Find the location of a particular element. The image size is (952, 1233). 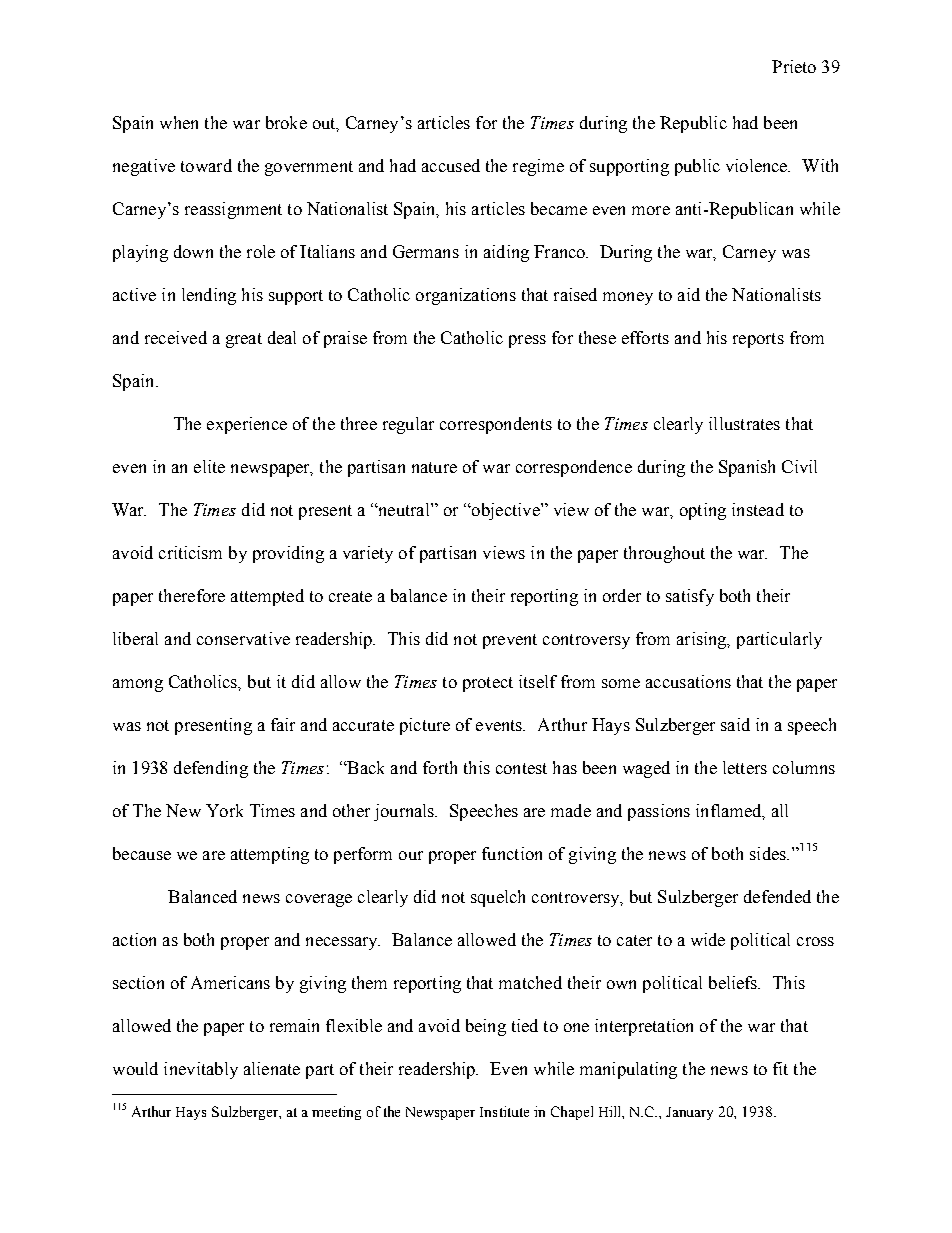

letters is located at coordinates (745, 767).
